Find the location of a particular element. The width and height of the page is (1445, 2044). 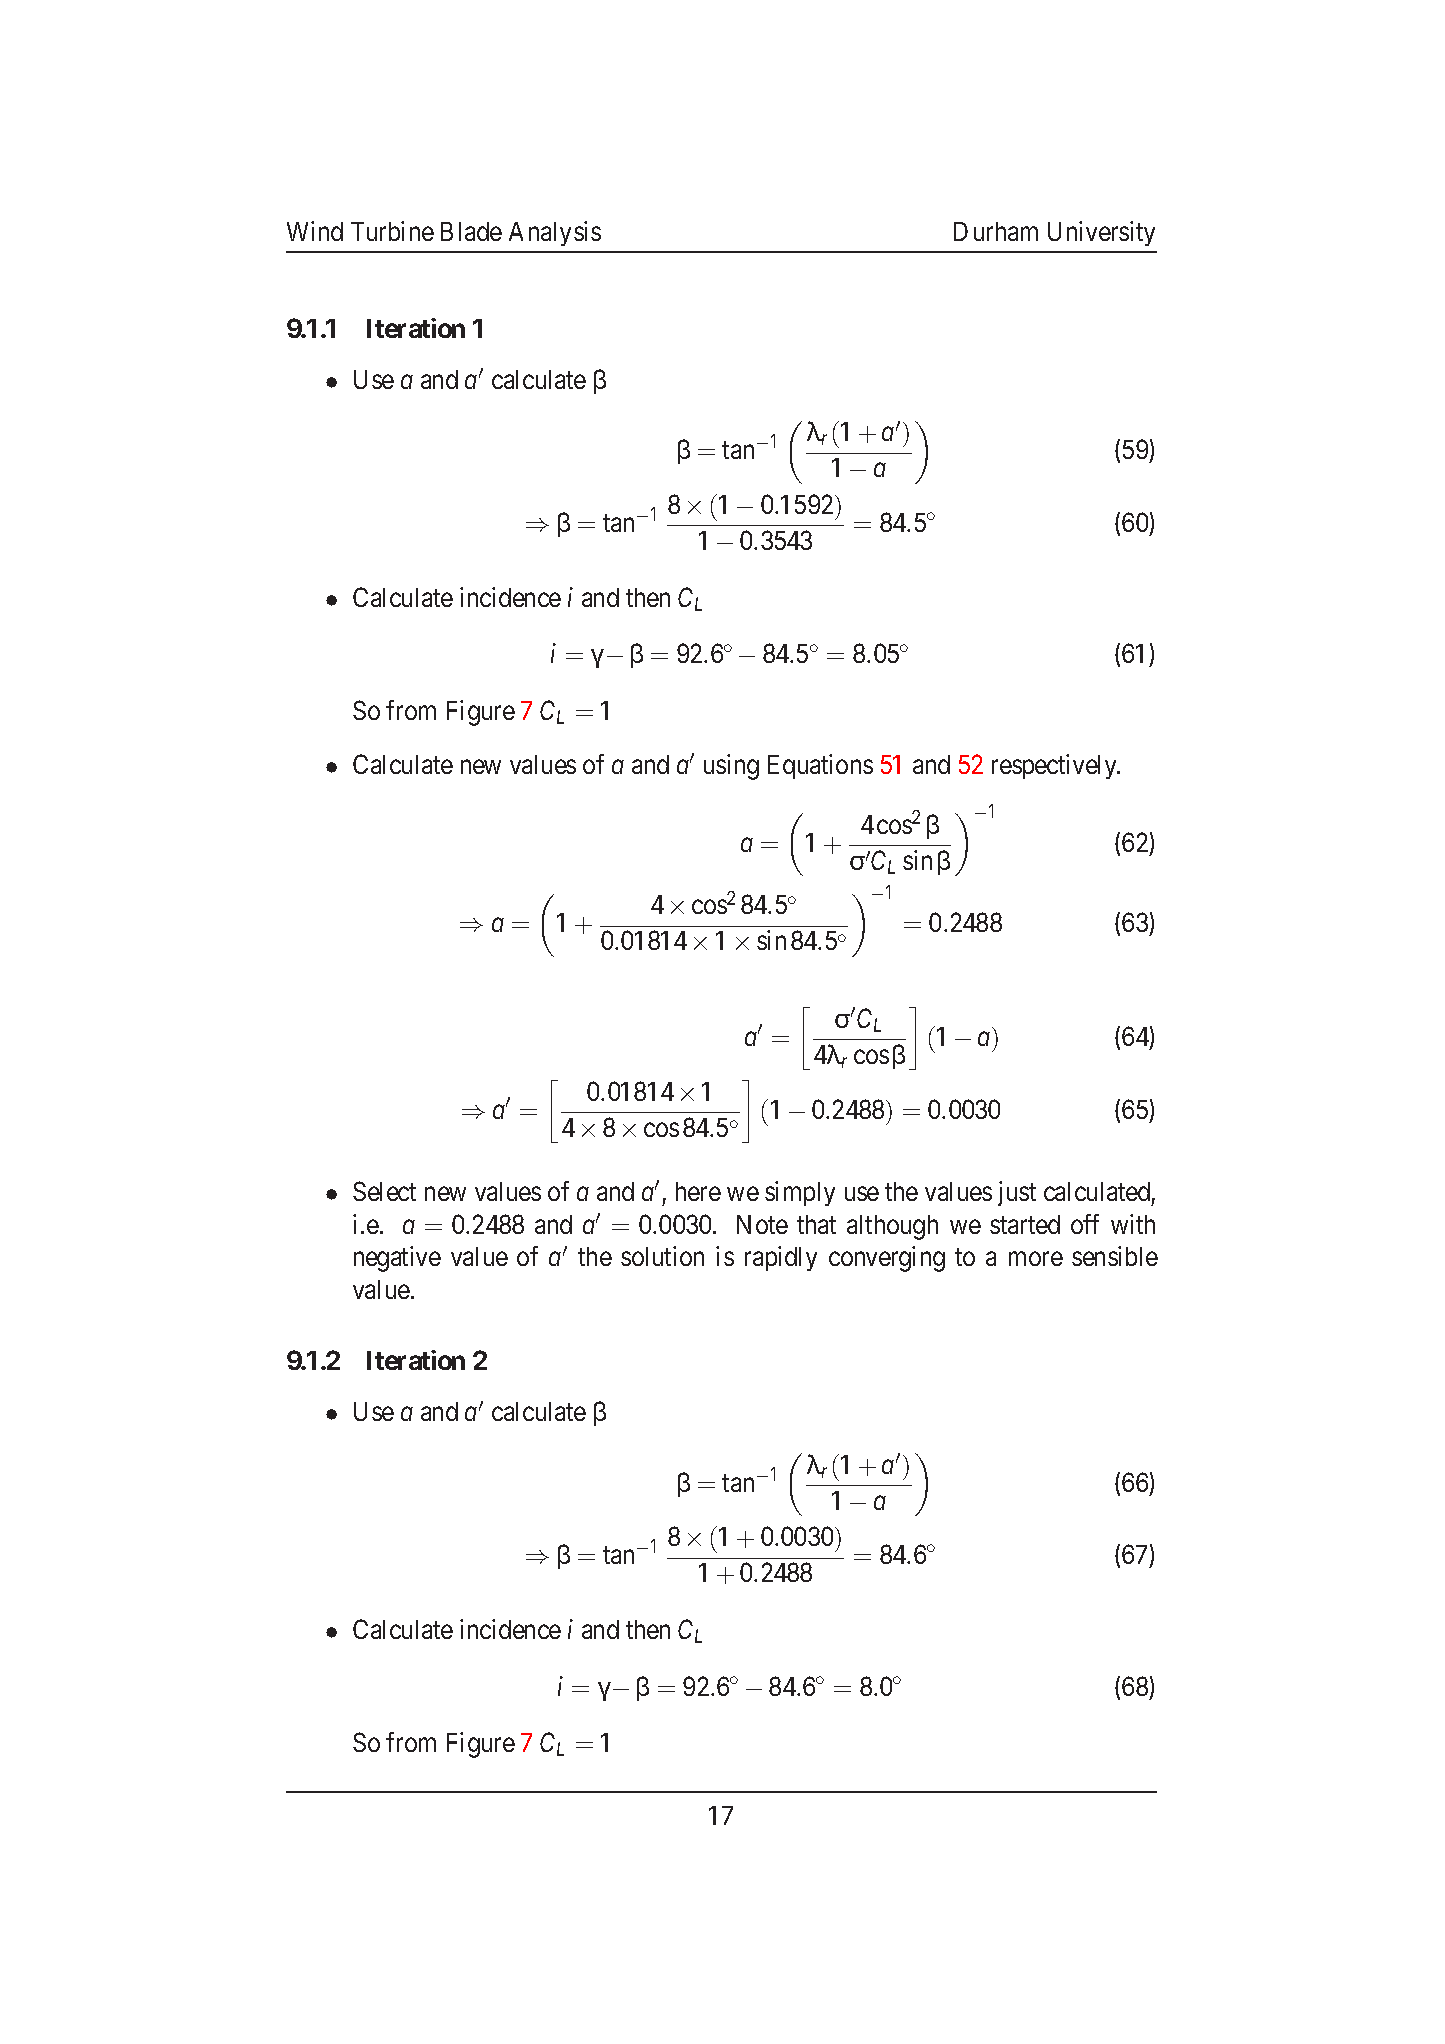

Equations is located at coordinates (820, 766).
